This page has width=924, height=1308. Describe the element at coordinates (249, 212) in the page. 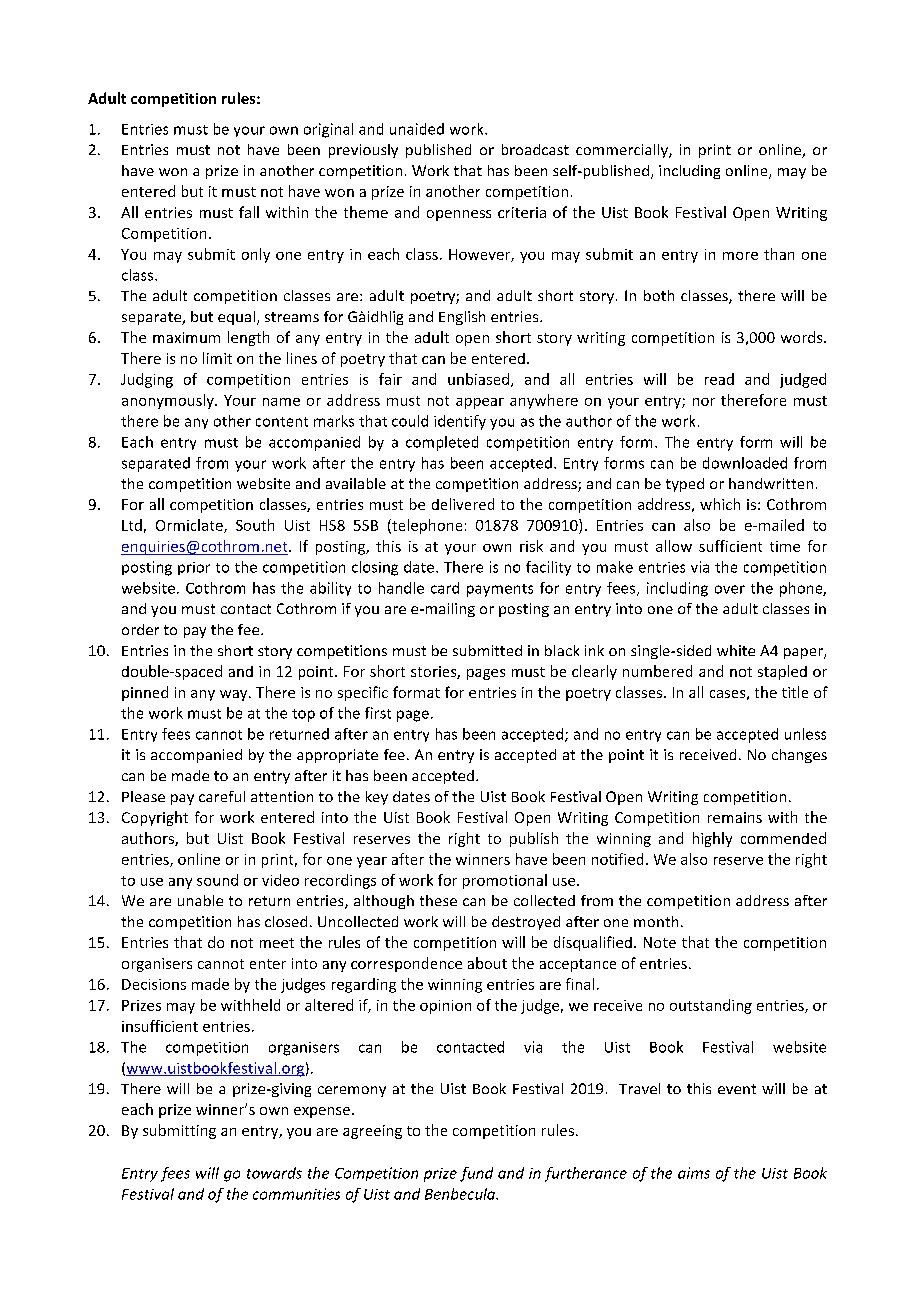

I see `fall` at that location.
